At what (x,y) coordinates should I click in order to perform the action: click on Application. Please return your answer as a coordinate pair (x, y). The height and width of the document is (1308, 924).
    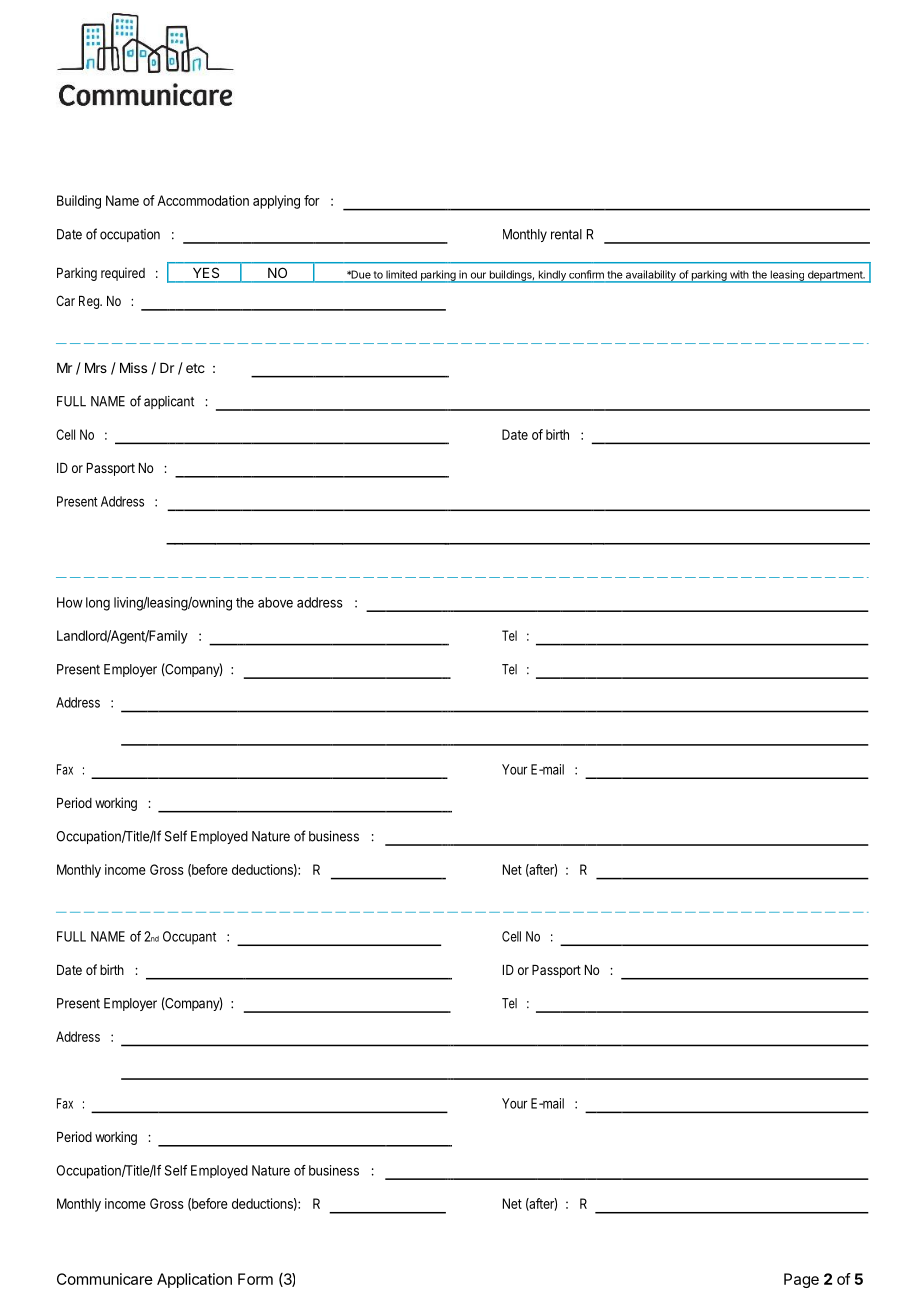
    Looking at the image, I should click on (194, 1280).
